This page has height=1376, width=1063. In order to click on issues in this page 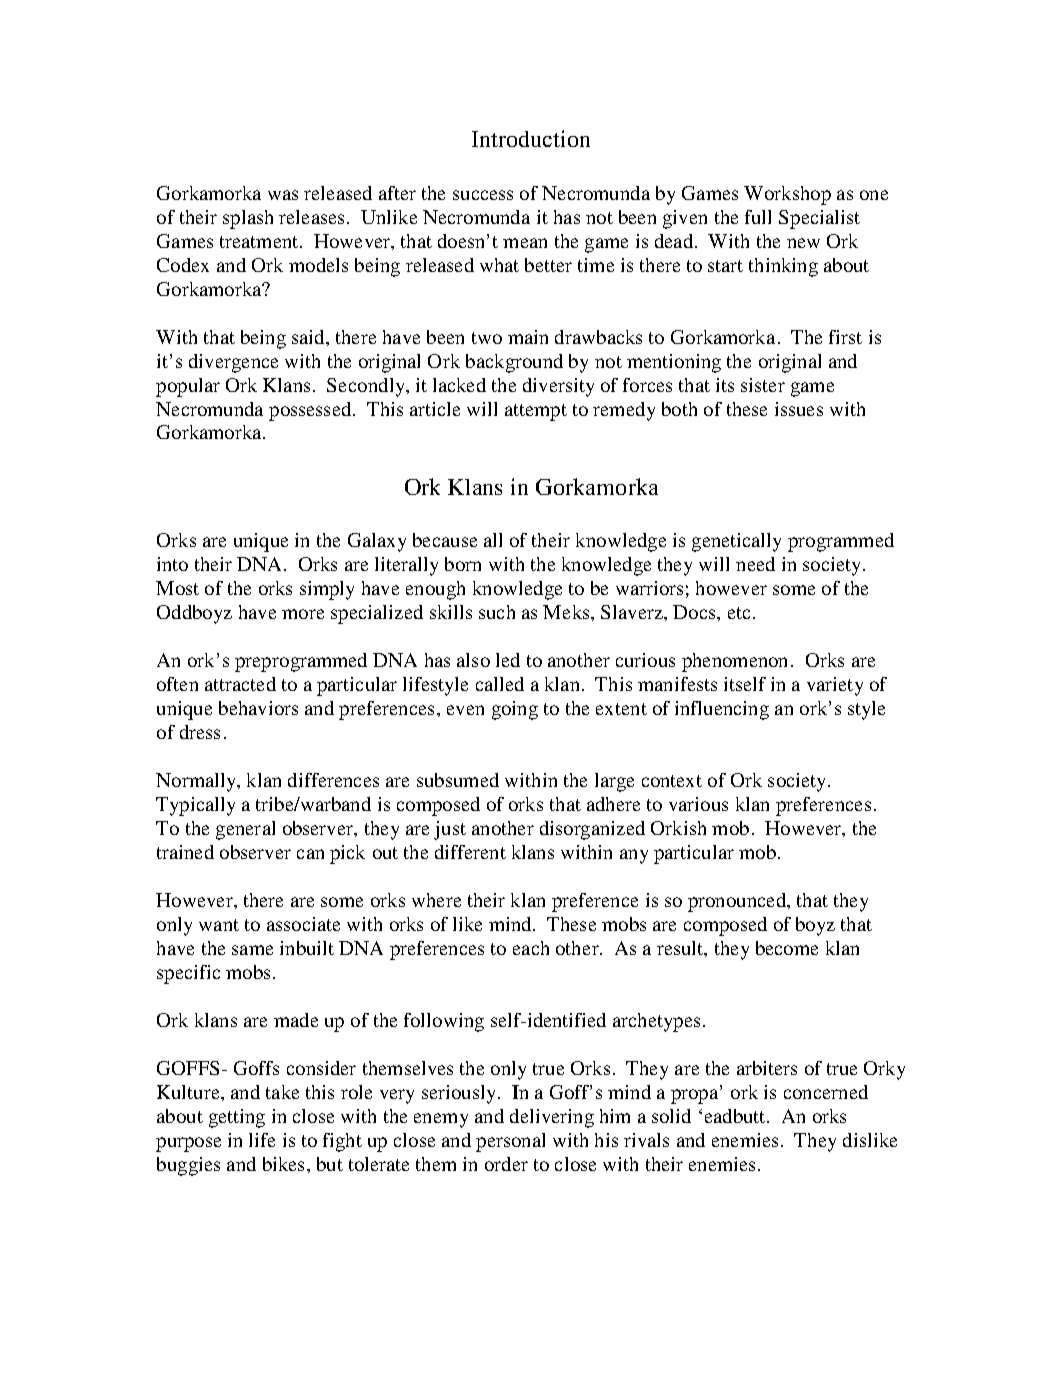, I will do `click(799, 409)`.
